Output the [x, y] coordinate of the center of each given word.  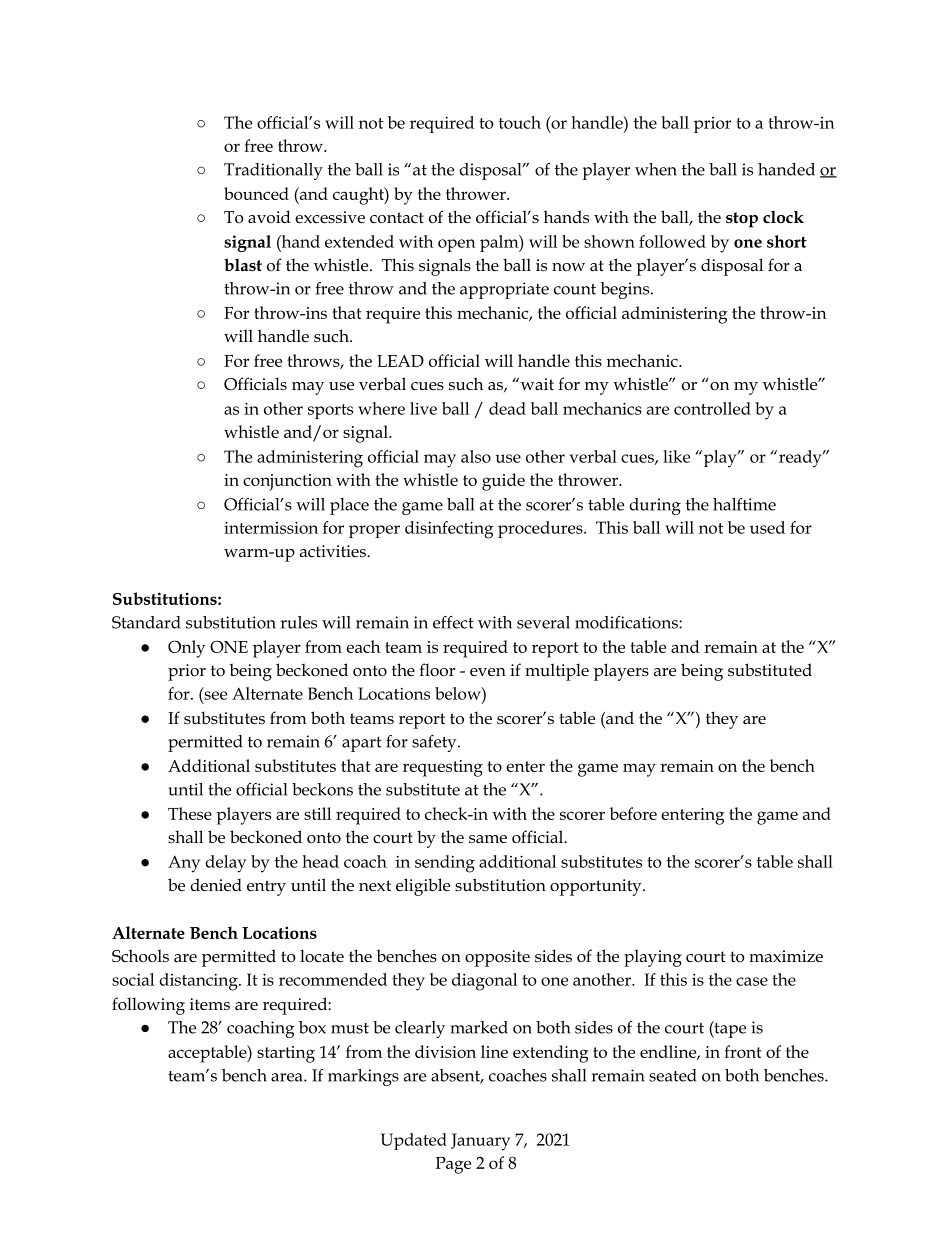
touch [520, 122]
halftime [744, 504]
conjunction [287, 482]
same [488, 839]
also [476, 456]
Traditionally [273, 171]
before [633, 813]
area [288, 1077]
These [190, 813]
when [656, 169]
